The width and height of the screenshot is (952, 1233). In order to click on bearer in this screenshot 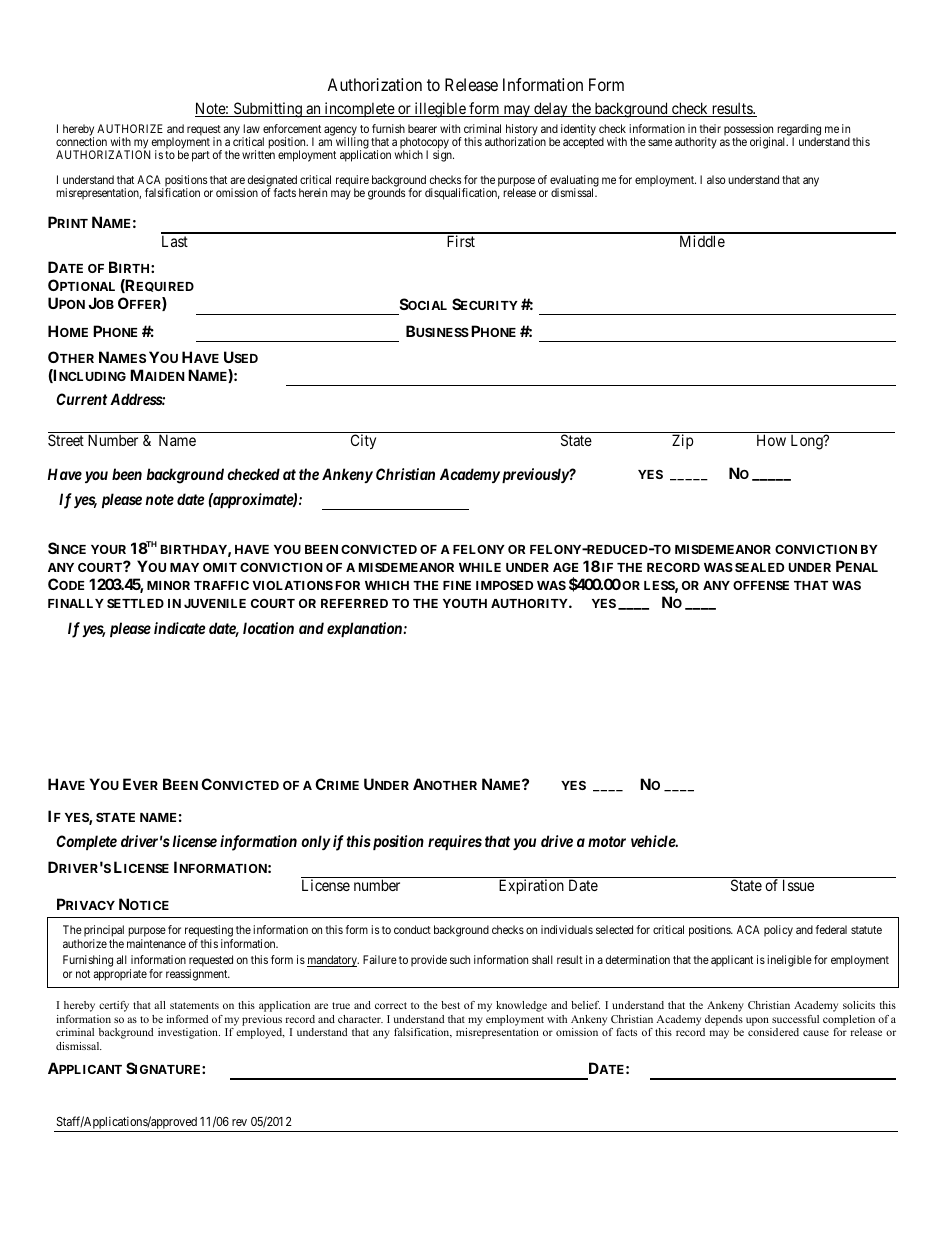, I will do `click(422, 128)`.
